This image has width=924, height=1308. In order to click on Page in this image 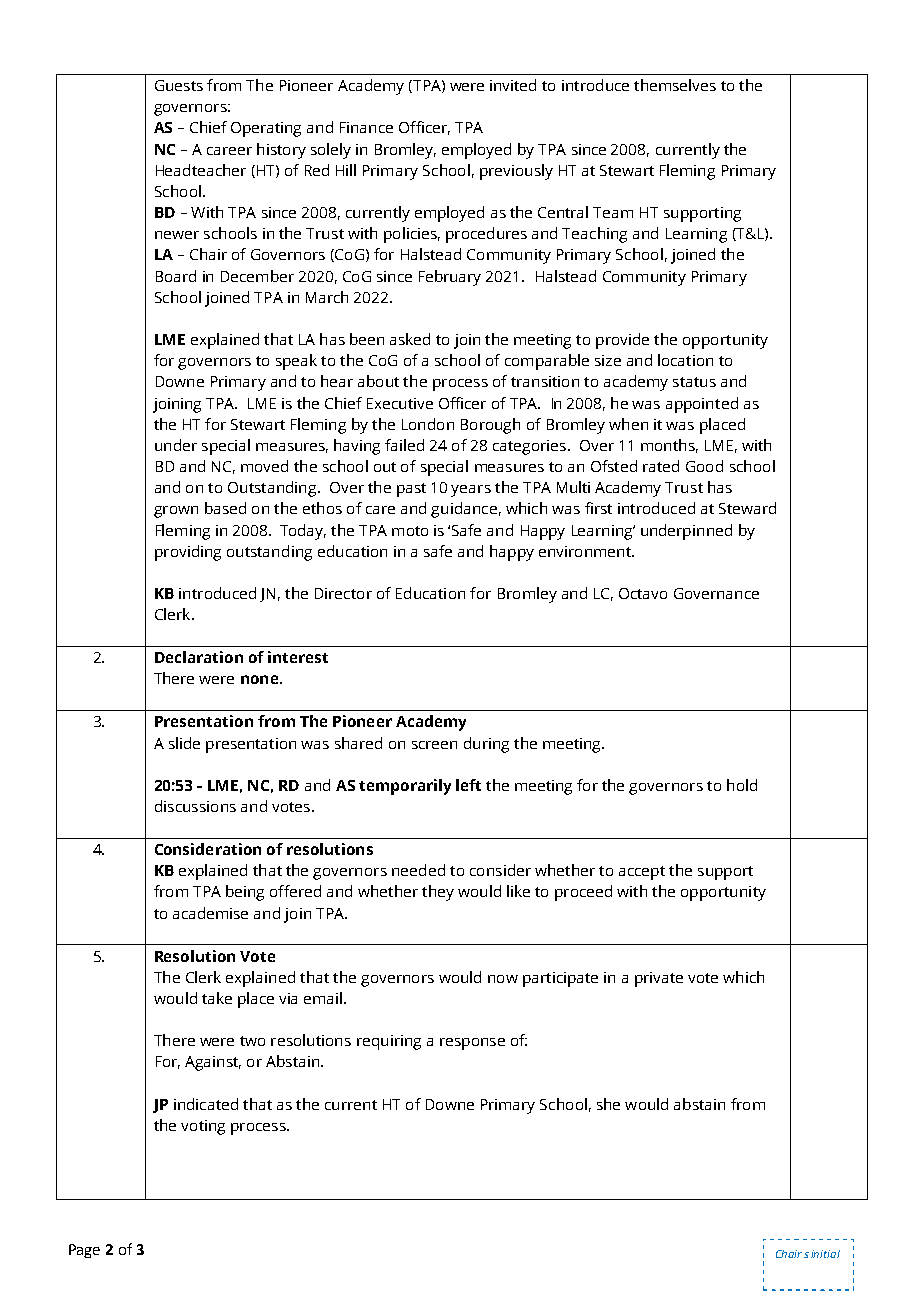, I will do `click(84, 1251)`.
